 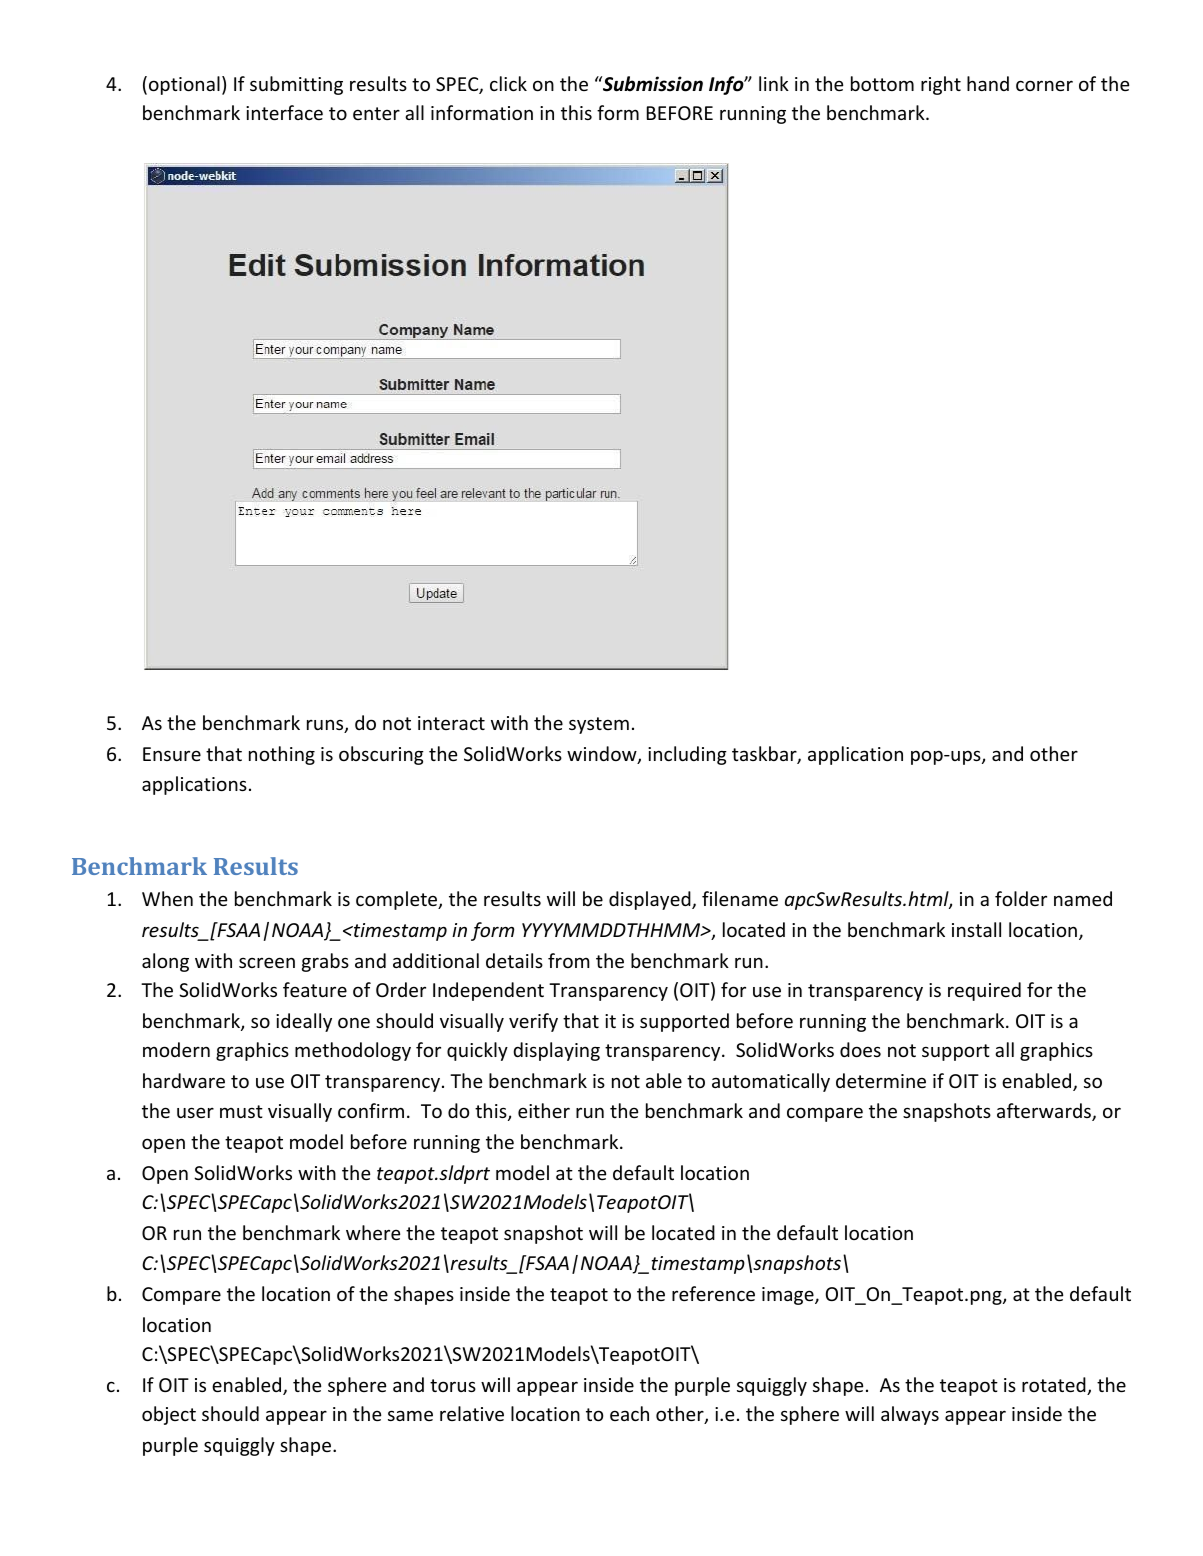 What do you see at coordinates (881, 1080) in the screenshot?
I see `determine` at bounding box center [881, 1080].
